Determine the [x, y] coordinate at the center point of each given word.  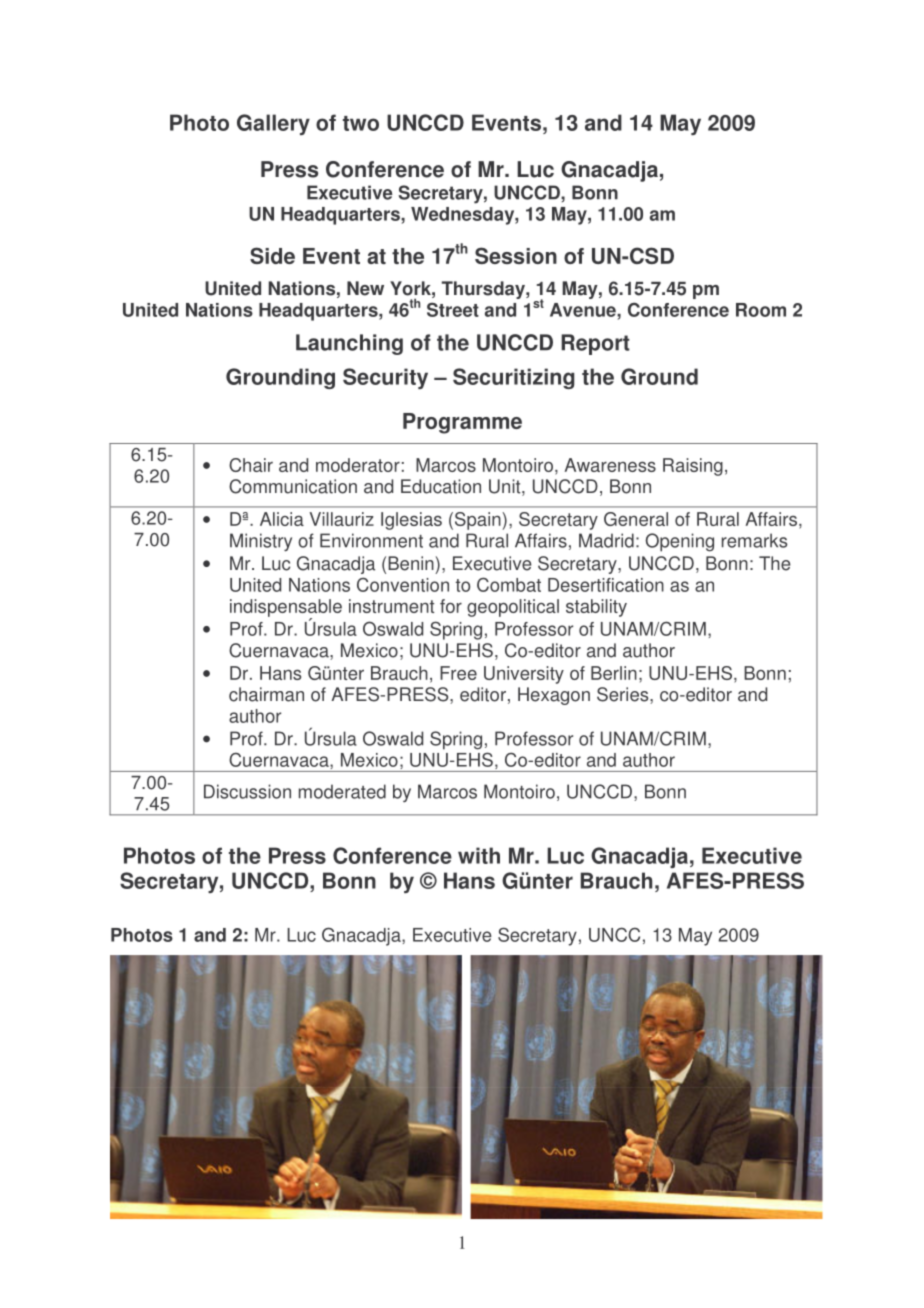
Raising [693, 467]
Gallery [273, 124]
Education [441, 486]
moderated [342, 791]
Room [761, 310]
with [479, 855]
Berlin [614, 673]
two [361, 123]
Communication [293, 486]
